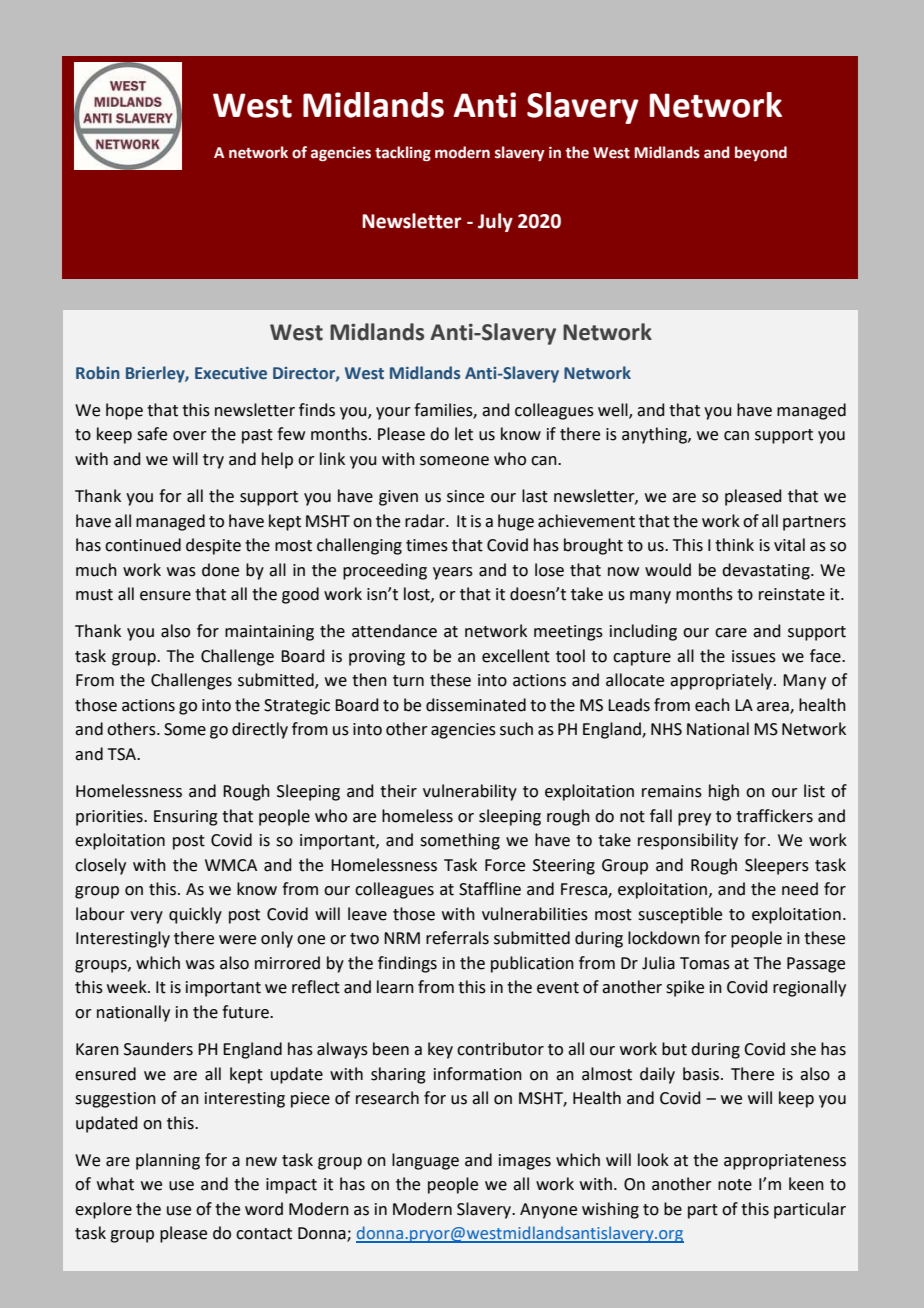 This image has height=1308, width=924. Describe the element at coordinates (476, 705) in the image. I see `disseminated` at that location.
